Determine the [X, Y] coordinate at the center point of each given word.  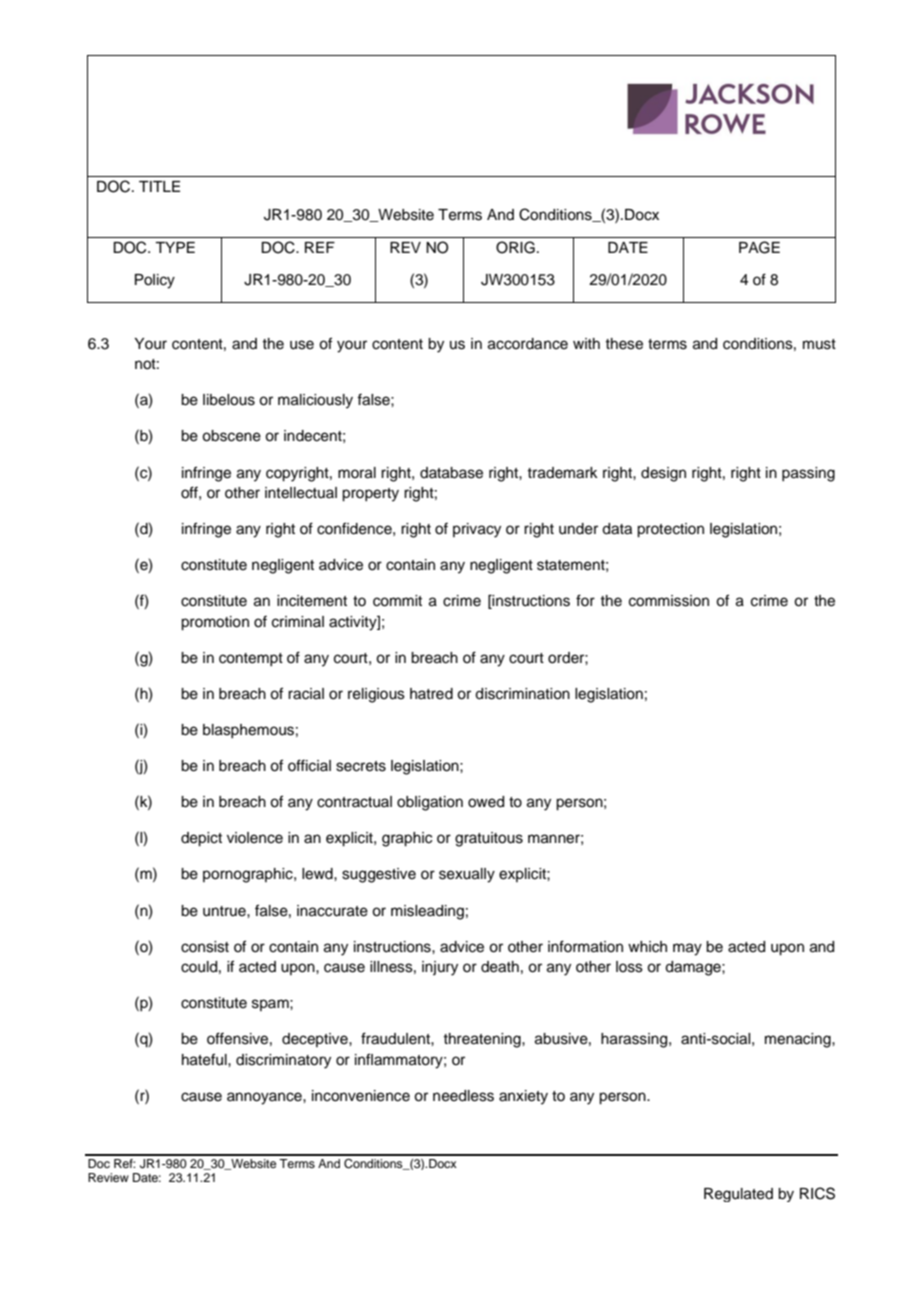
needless [463, 1096]
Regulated [738, 1195]
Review [108, 1177]
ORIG [515, 247]
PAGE [759, 247]
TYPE [175, 247]
